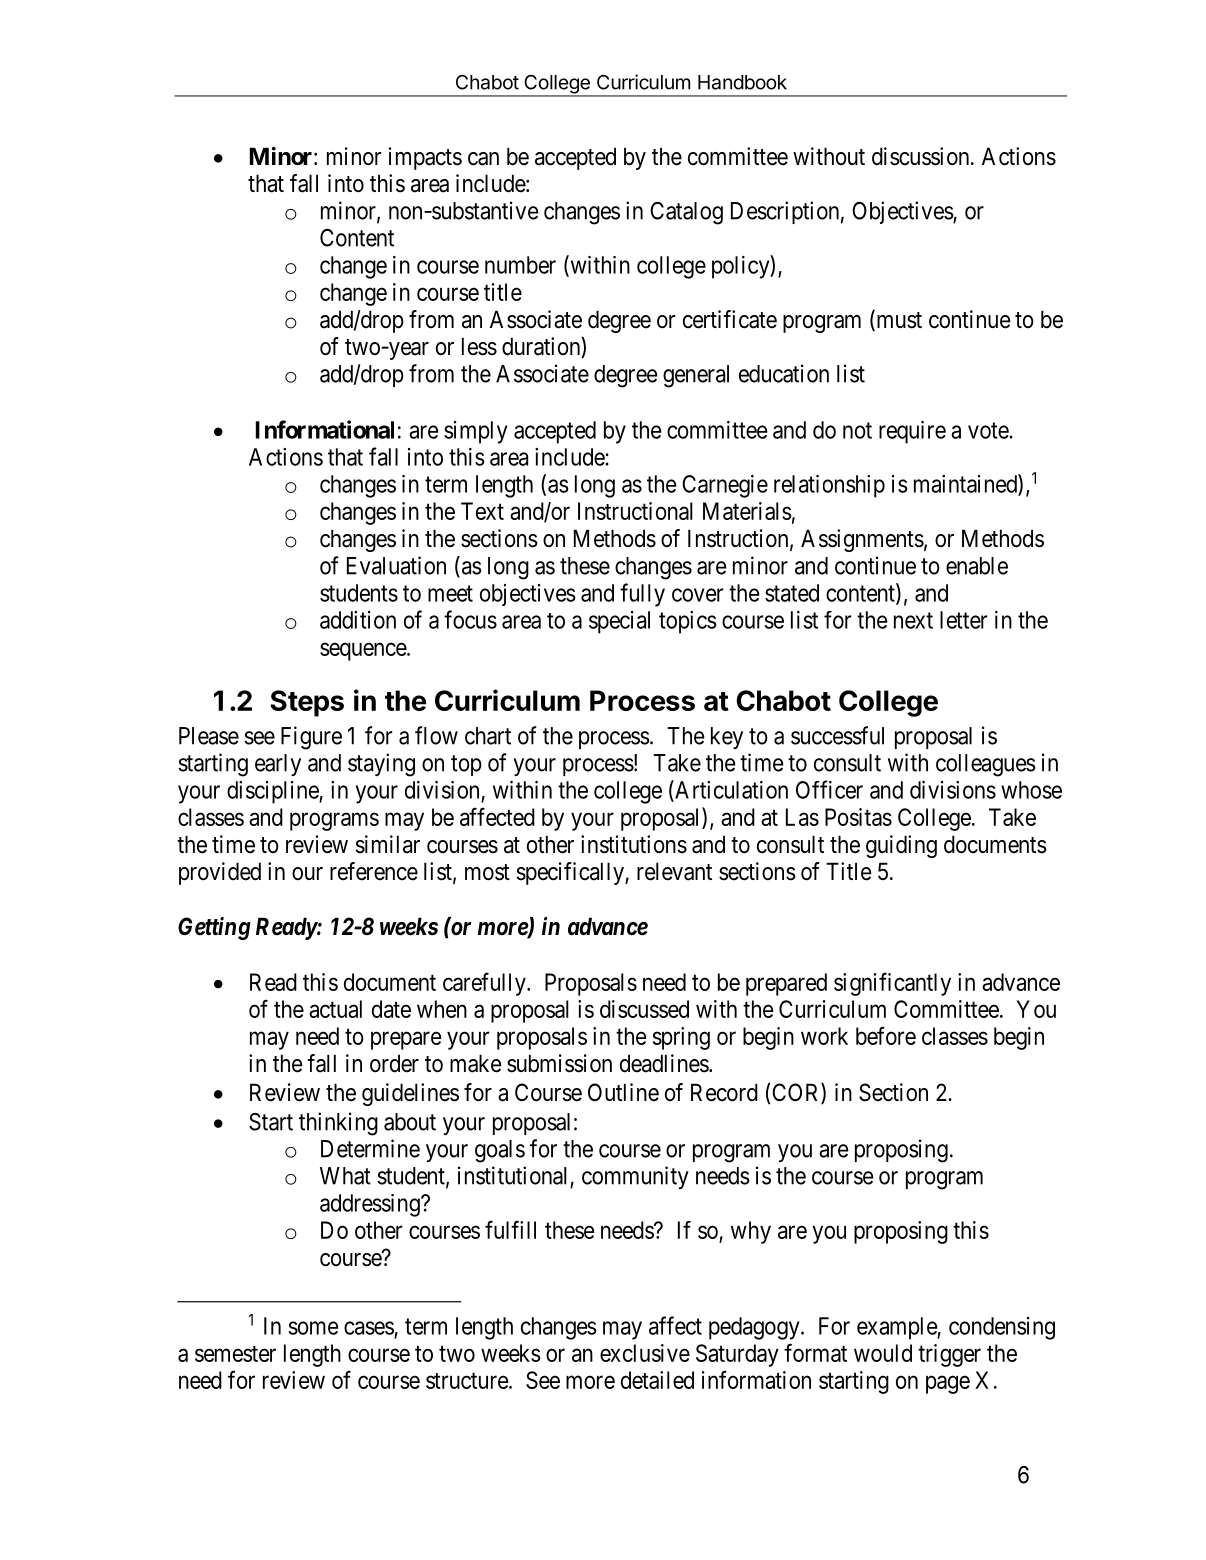  Describe the element at coordinates (913, 620) in the screenshot. I see `next` at that location.
